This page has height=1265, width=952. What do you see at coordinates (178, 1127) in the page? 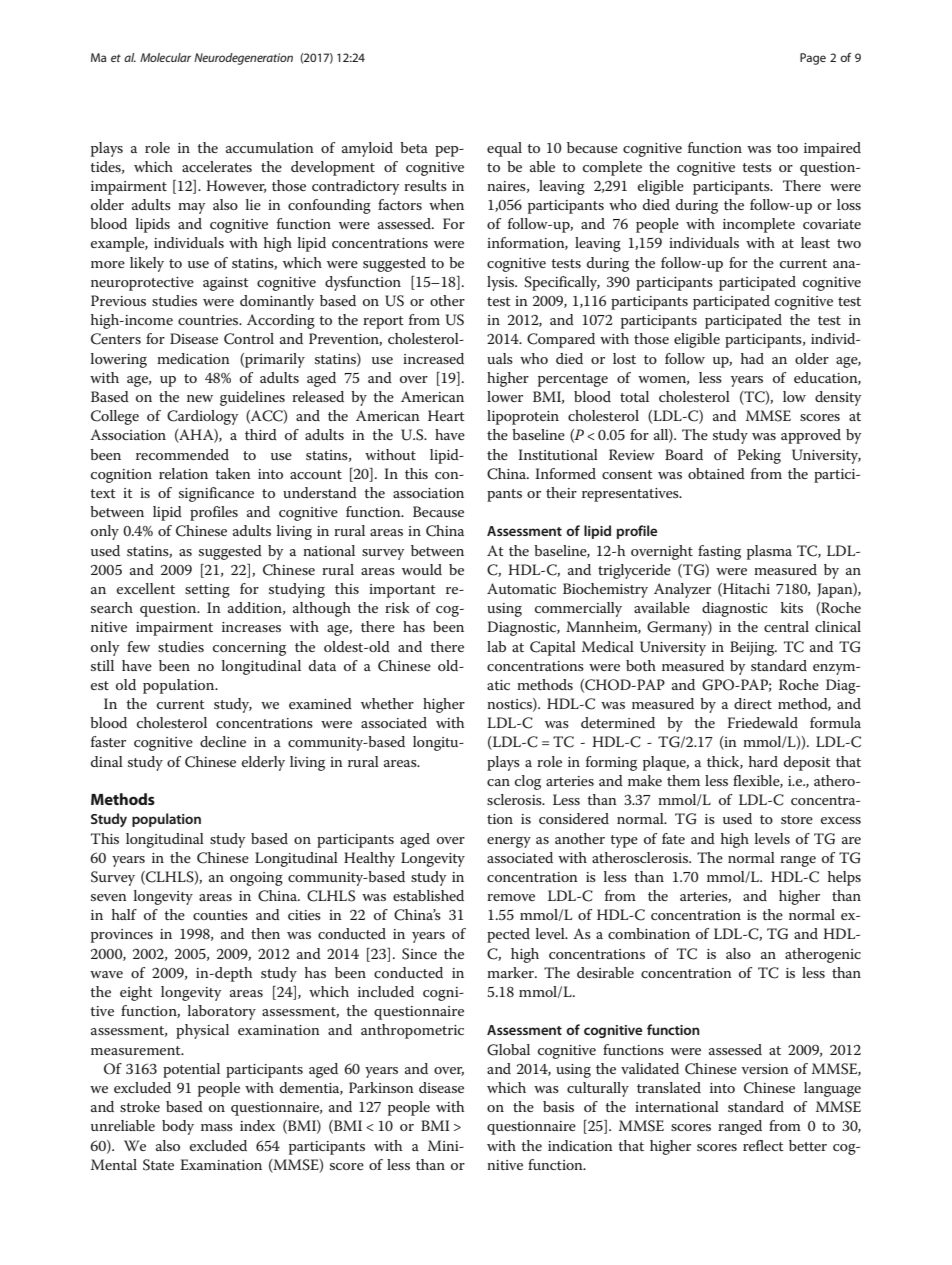
I see `body` at bounding box center [178, 1127].
